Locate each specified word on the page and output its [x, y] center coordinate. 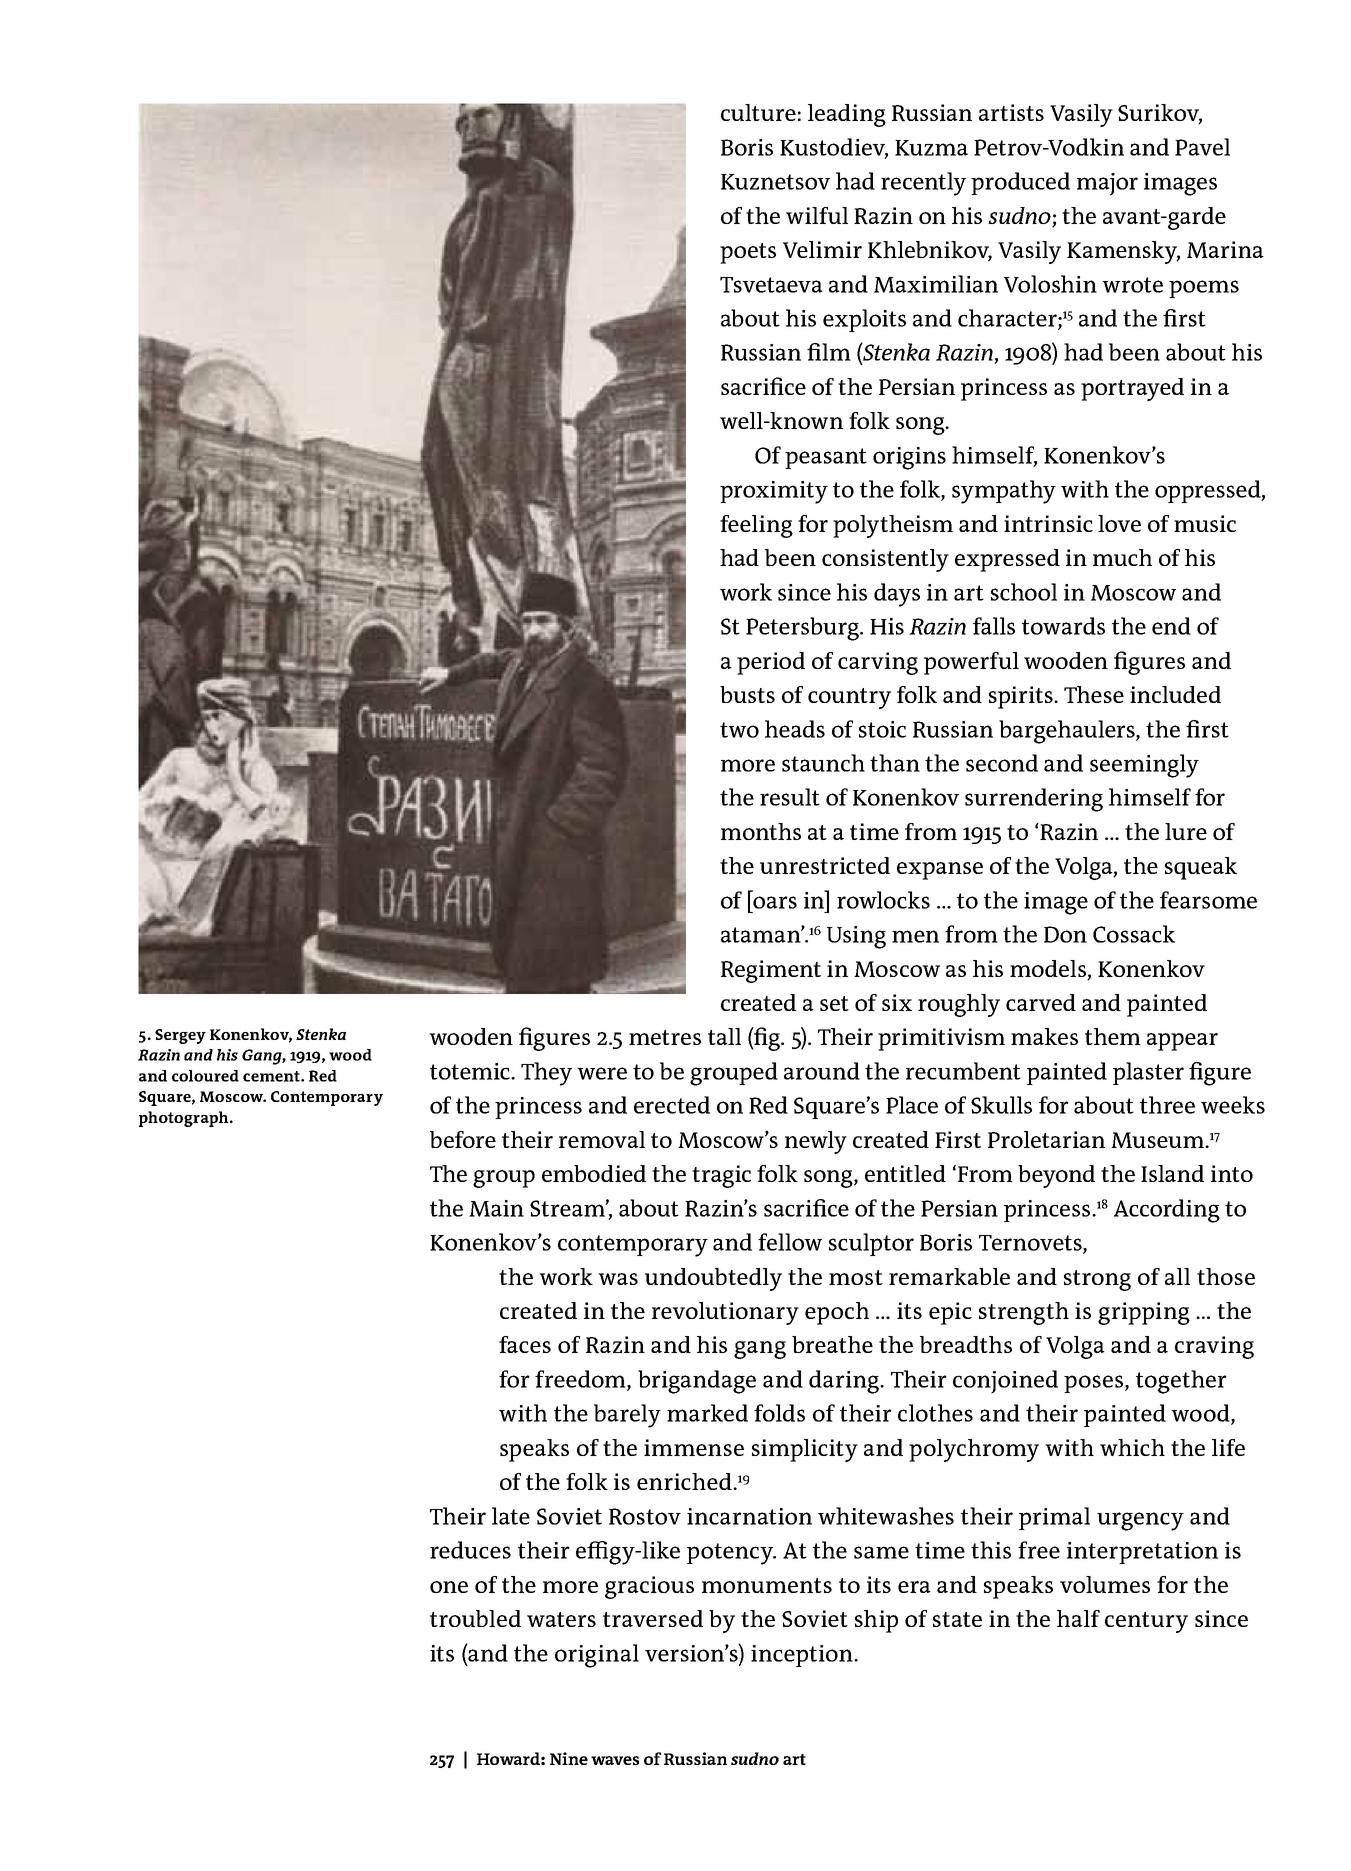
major [1107, 184]
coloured [205, 1076]
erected [672, 1105]
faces [525, 1344]
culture [758, 112]
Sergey [180, 1036]
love [1119, 523]
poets [748, 253]
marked [707, 1413]
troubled [475, 1618]
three [1167, 1105]
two [739, 730]
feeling [756, 526]
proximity [774, 492]
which [1132, 1447]
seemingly [1144, 766]
